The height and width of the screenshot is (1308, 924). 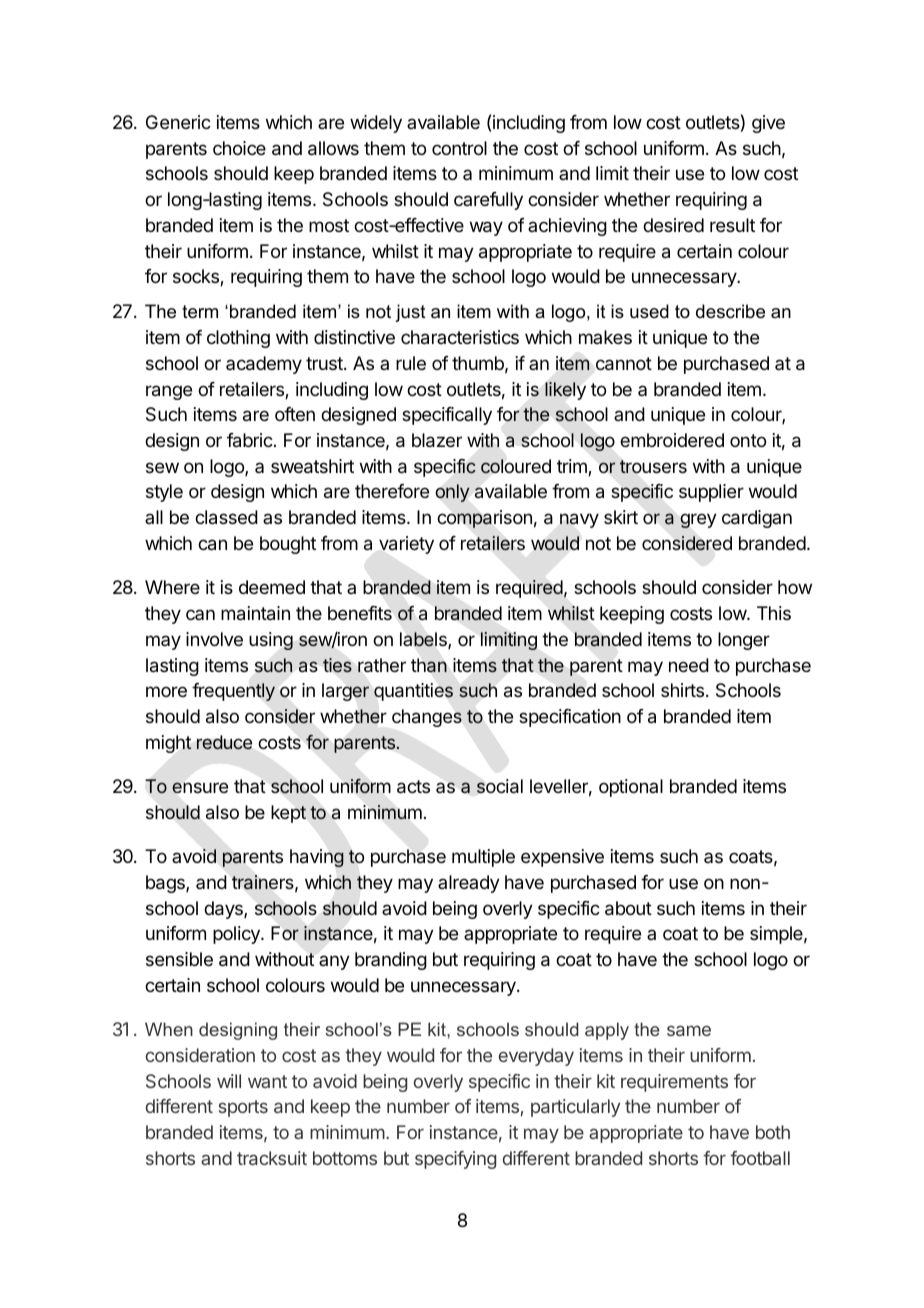 What do you see at coordinates (243, 1108) in the screenshot?
I see `sports` at bounding box center [243, 1108].
